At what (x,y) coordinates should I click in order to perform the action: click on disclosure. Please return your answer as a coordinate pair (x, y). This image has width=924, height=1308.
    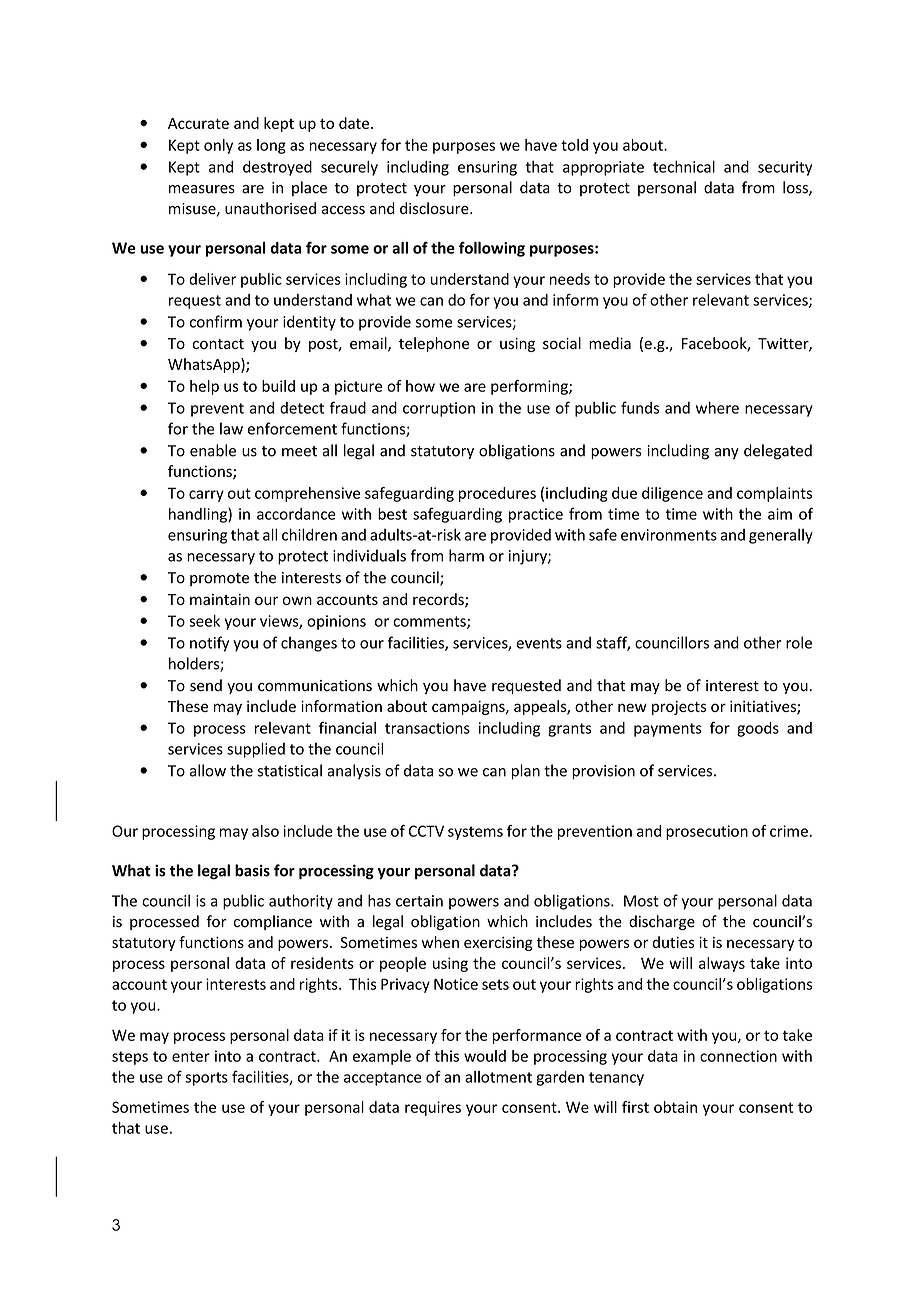
    Looking at the image, I should click on (435, 208).
